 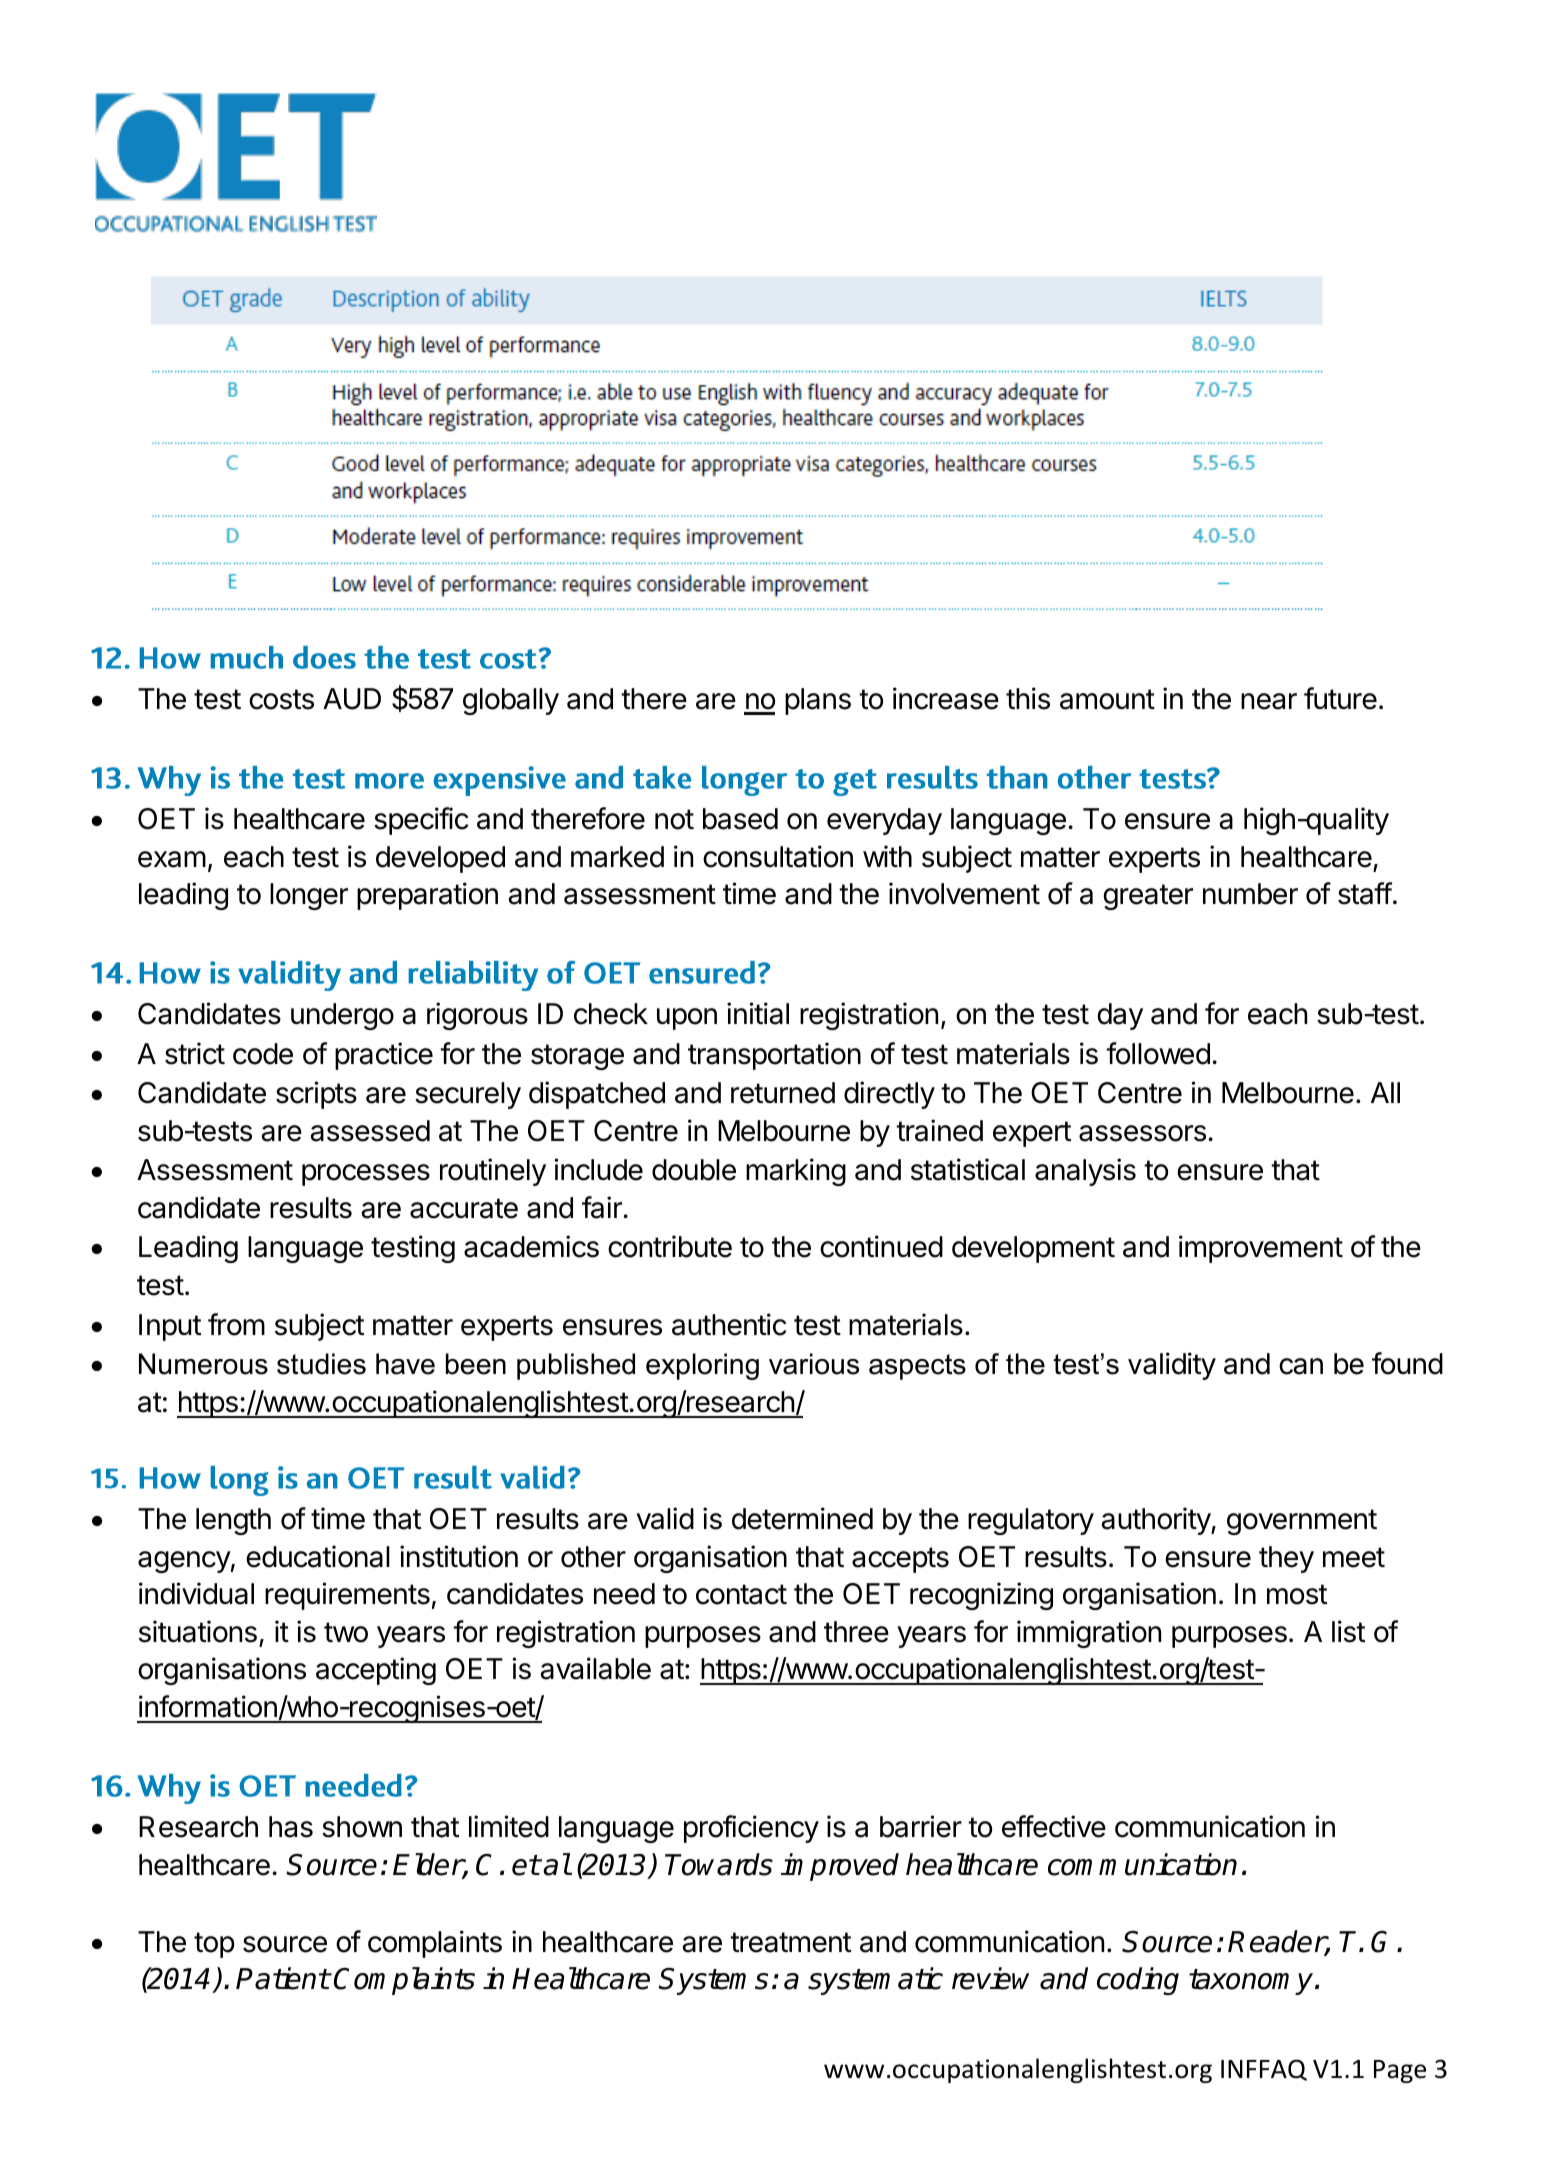 I want to click on accepting, so click(x=376, y=1671).
